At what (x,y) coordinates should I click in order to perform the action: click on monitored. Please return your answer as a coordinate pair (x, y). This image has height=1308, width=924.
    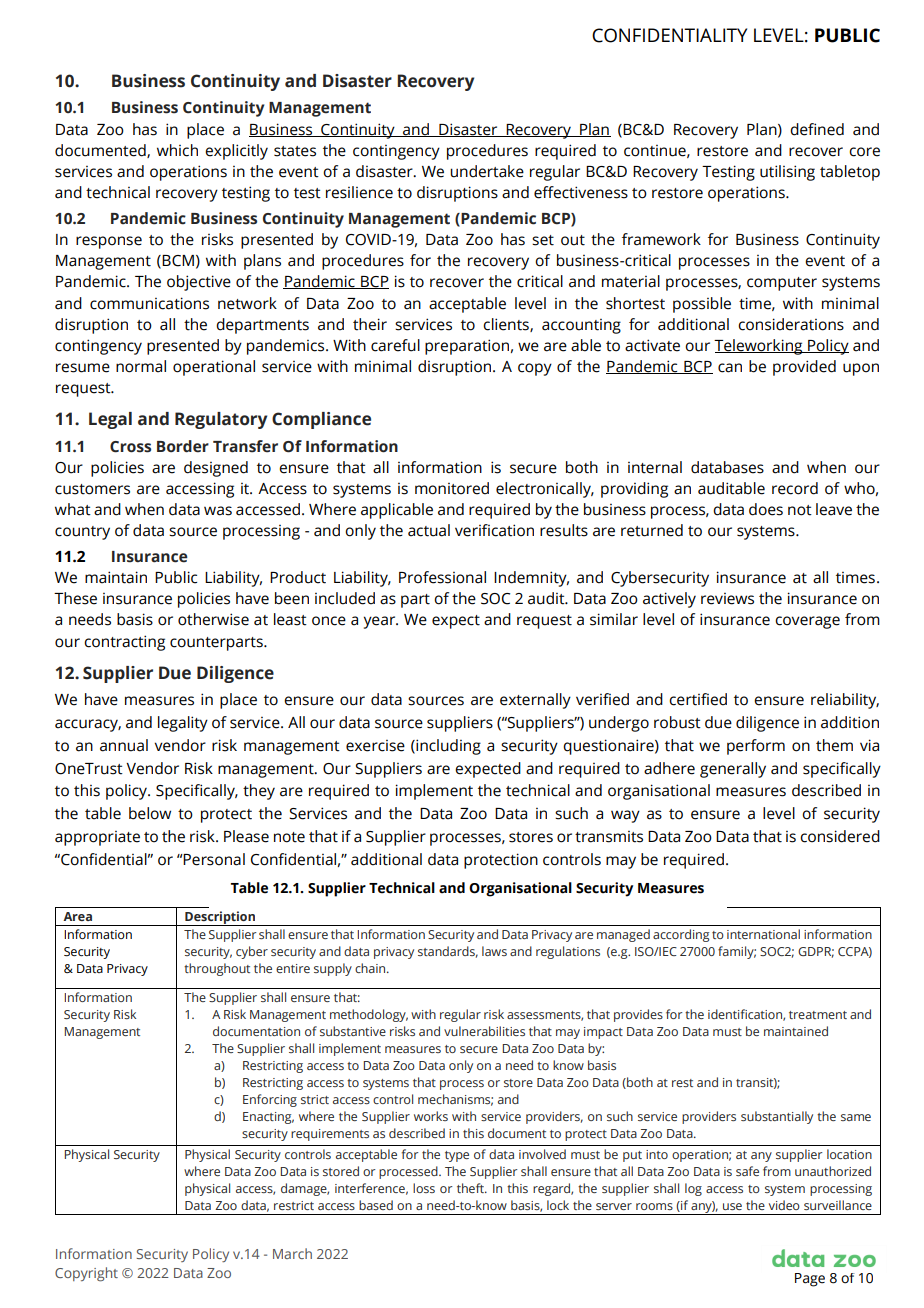
    Looking at the image, I should click on (452, 488).
